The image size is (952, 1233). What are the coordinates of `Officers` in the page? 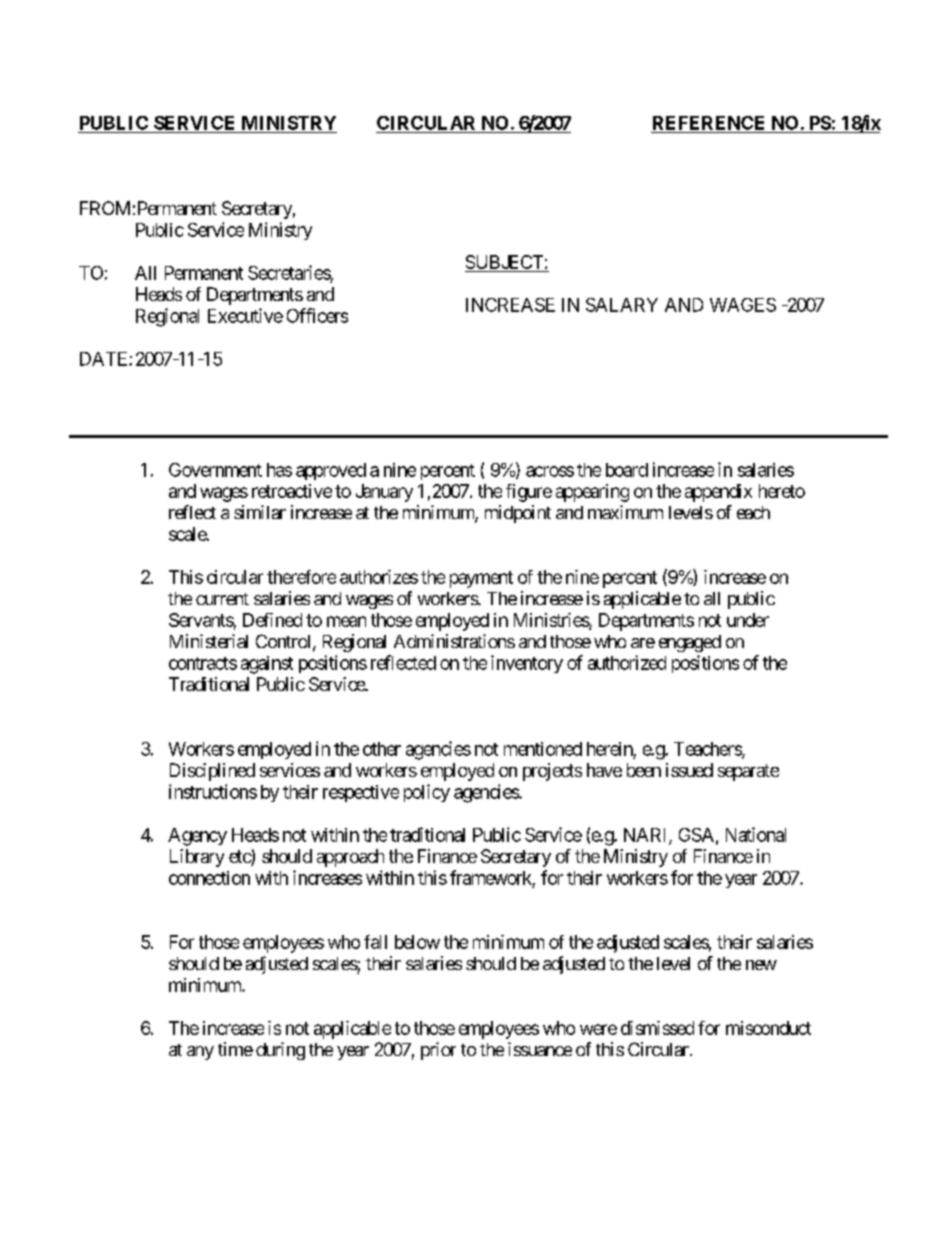 It's located at (317, 315).
